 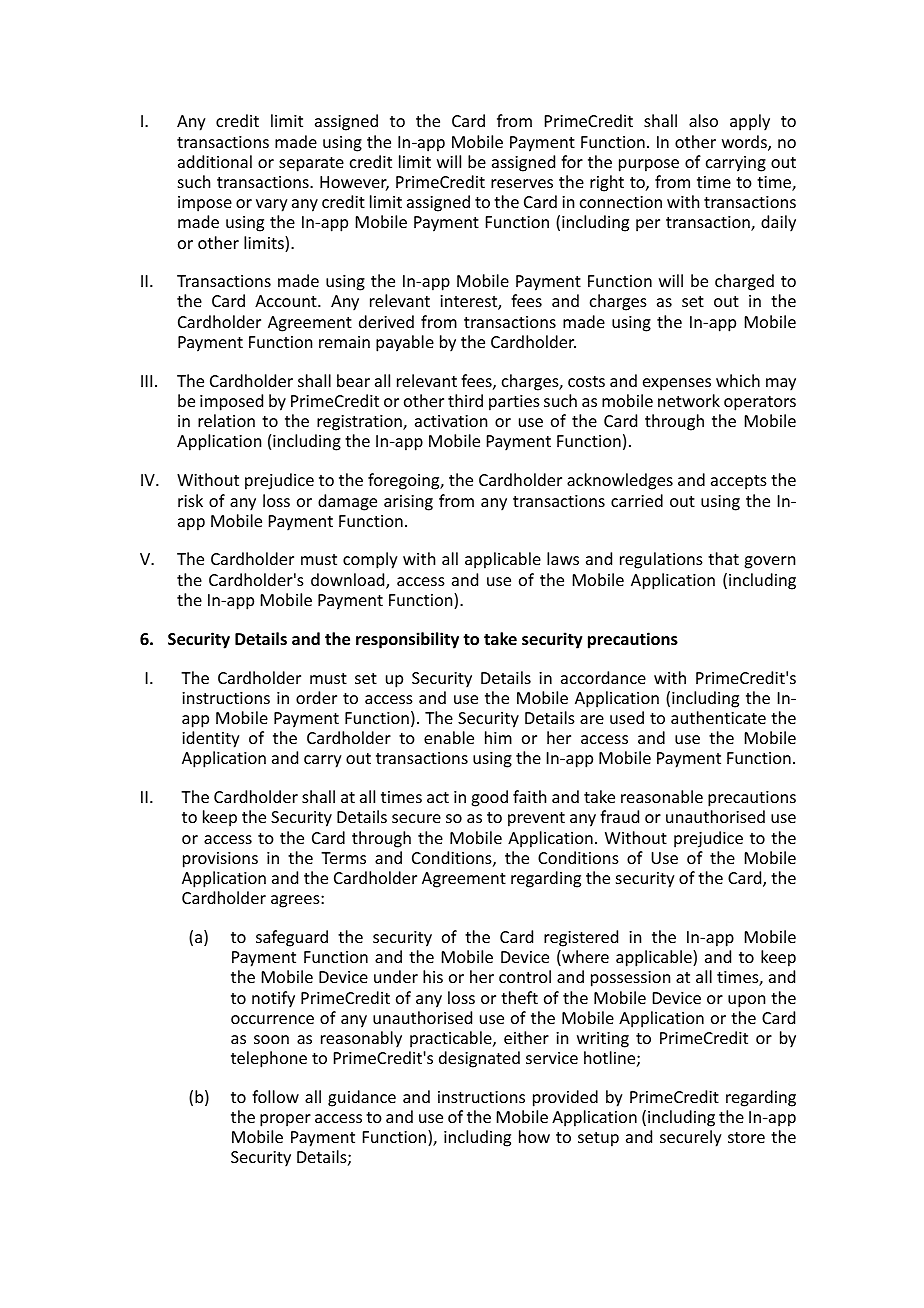 What do you see at coordinates (190, 500) in the document?
I see `risk` at bounding box center [190, 500].
